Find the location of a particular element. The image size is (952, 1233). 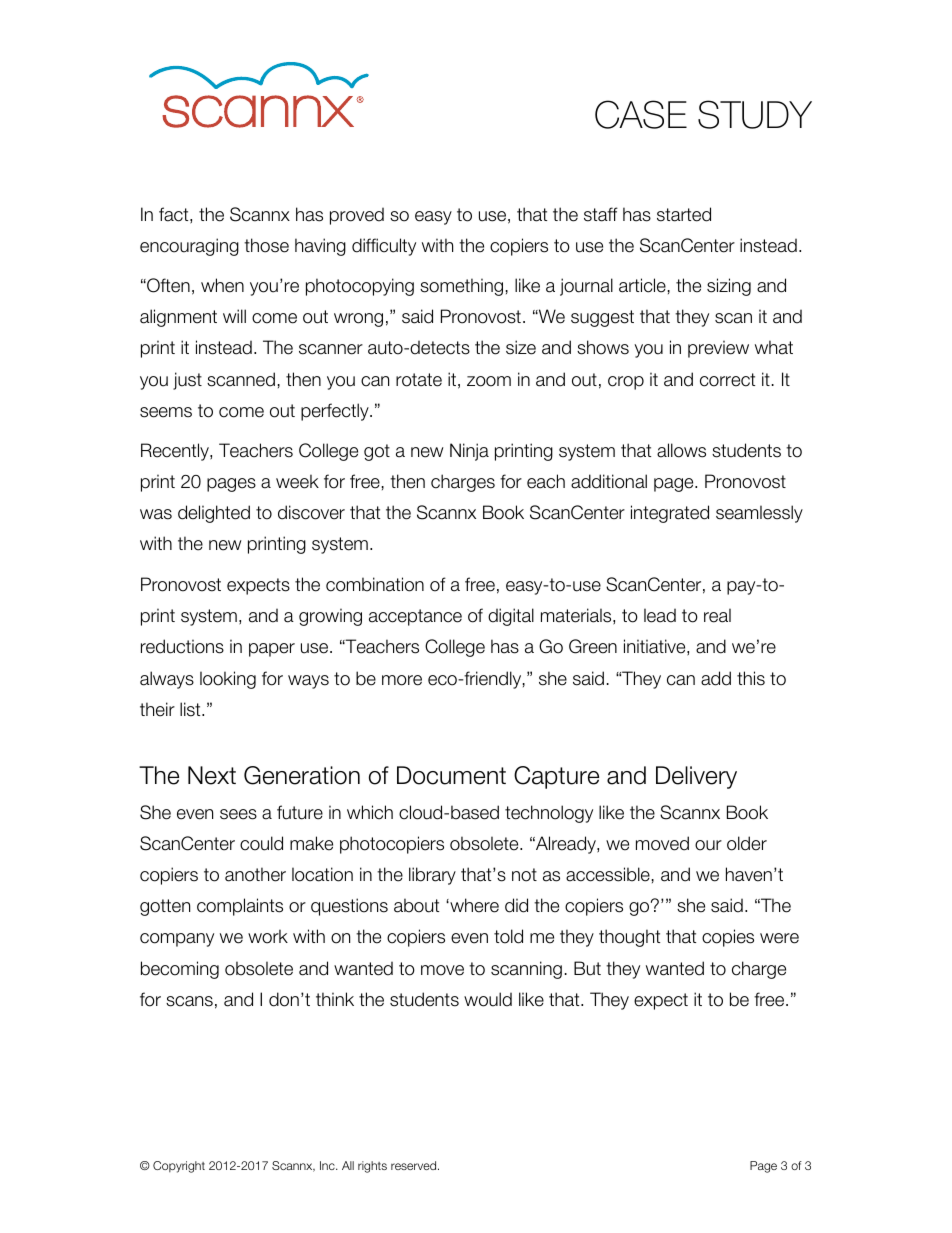

those is located at coordinates (266, 245).
